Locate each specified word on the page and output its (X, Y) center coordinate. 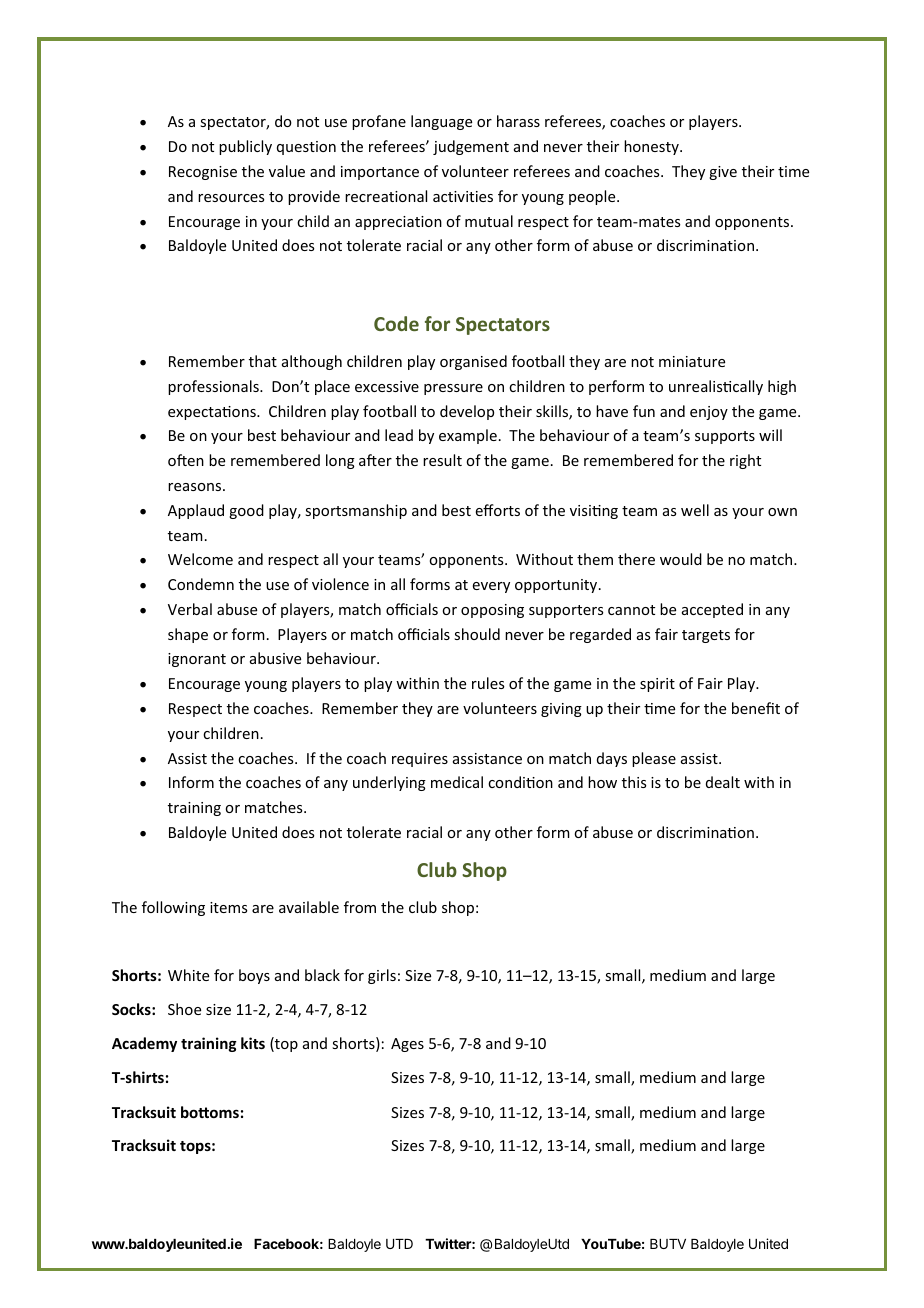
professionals (214, 387)
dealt (723, 782)
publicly (245, 147)
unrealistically (716, 387)
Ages (407, 1045)
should (477, 634)
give (723, 173)
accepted (712, 610)
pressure (453, 389)
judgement (471, 147)
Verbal (190, 609)
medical (457, 782)
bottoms (210, 1112)
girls (382, 976)
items (228, 907)
